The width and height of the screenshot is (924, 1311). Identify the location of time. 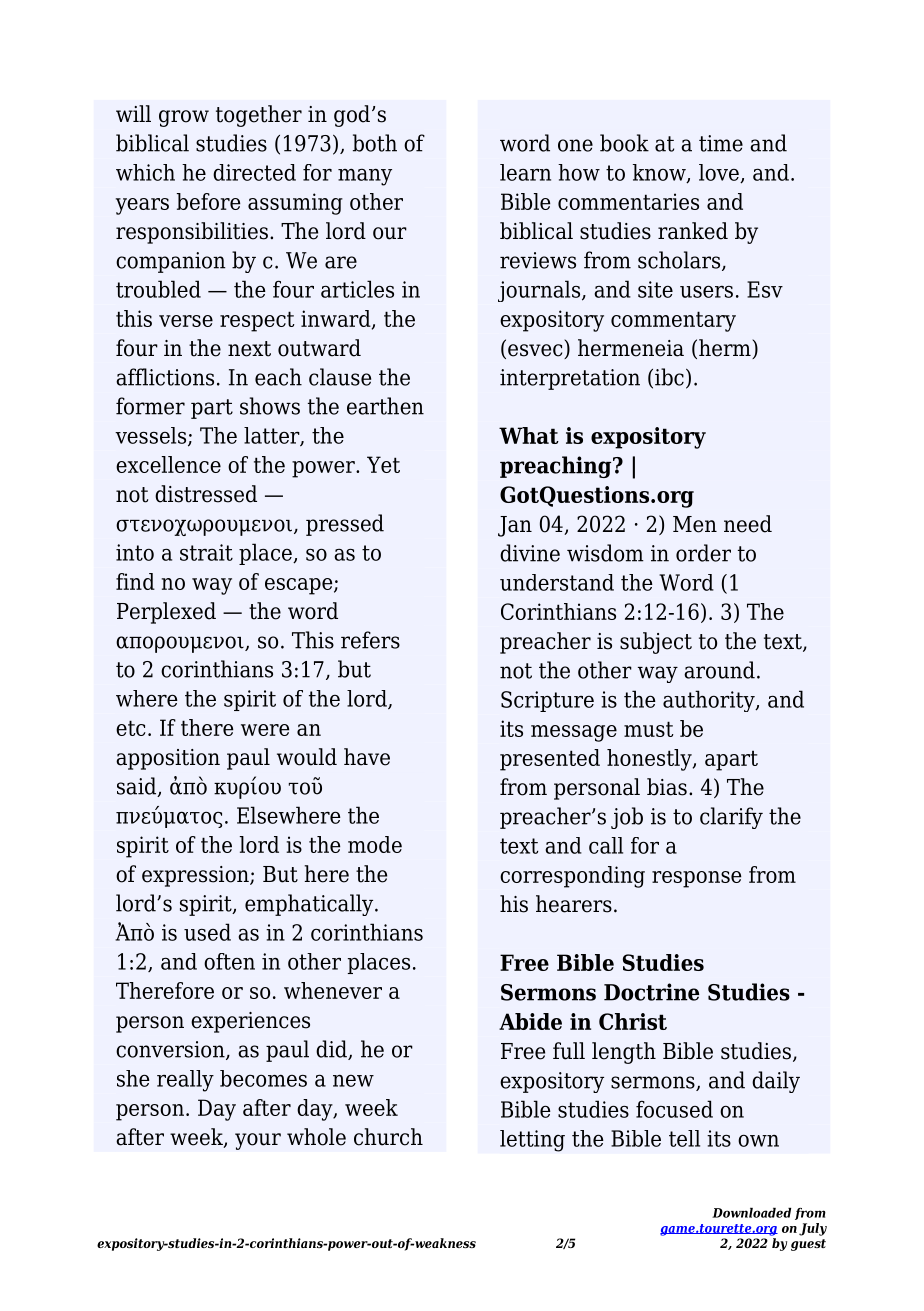
(721, 143).
